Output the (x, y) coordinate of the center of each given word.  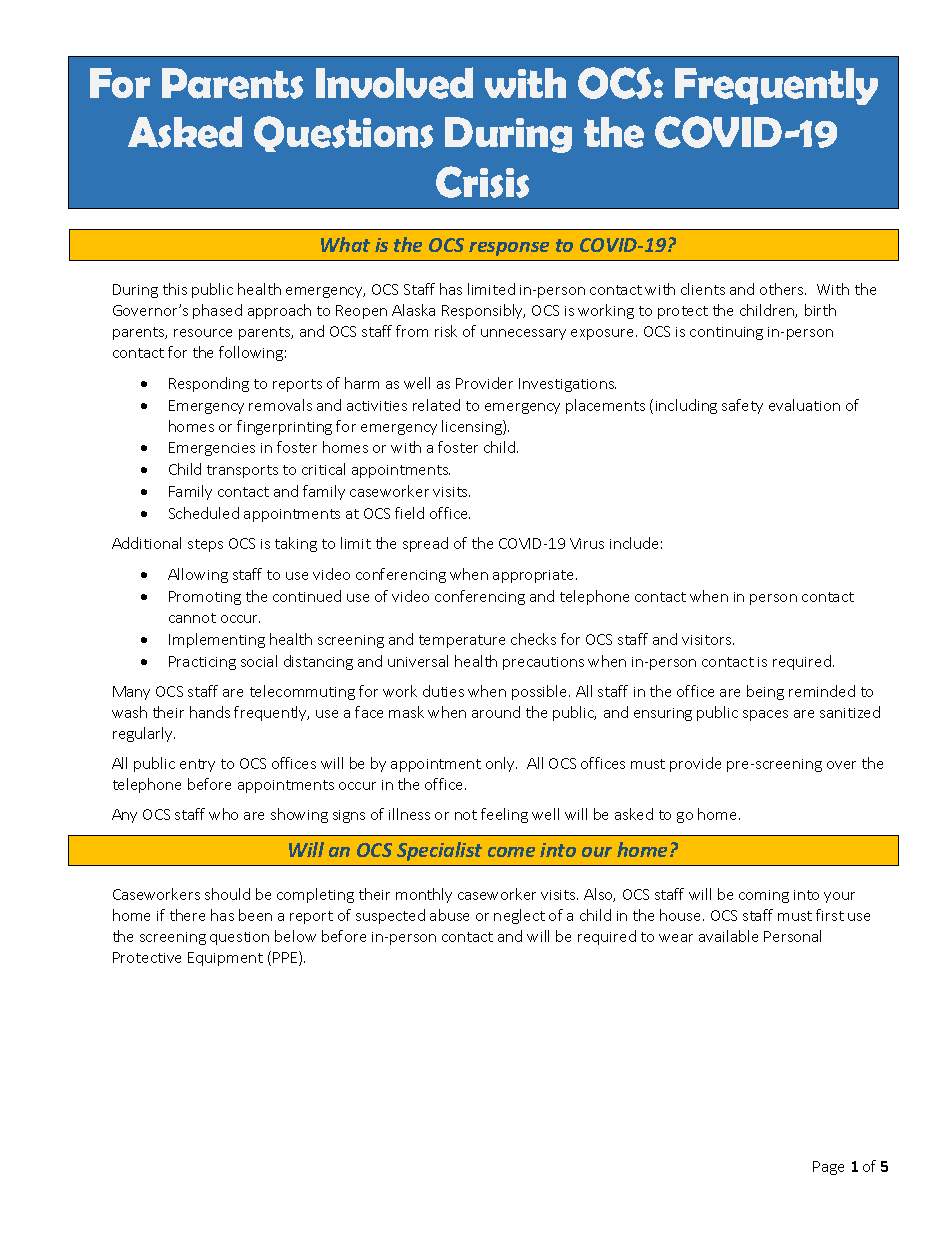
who (223, 814)
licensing (473, 427)
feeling (504, 815)
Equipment (225, 959)
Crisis (482, 182)
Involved (394, 83)
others (783, 289)
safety (742, 406)
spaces (765, 715)
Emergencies (212, 449)
